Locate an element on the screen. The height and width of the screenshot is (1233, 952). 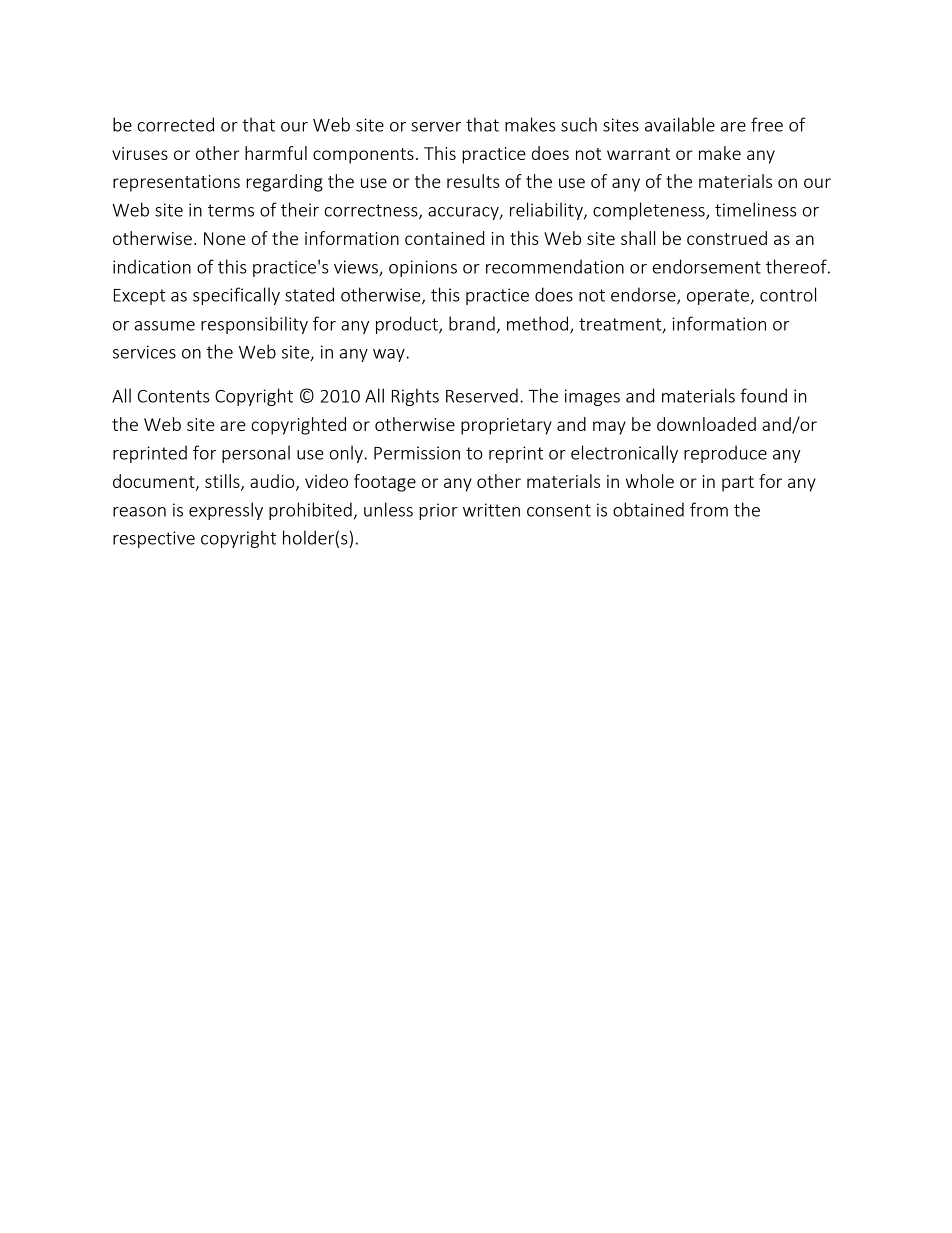
corrected is located at coordinates (176, 124).
